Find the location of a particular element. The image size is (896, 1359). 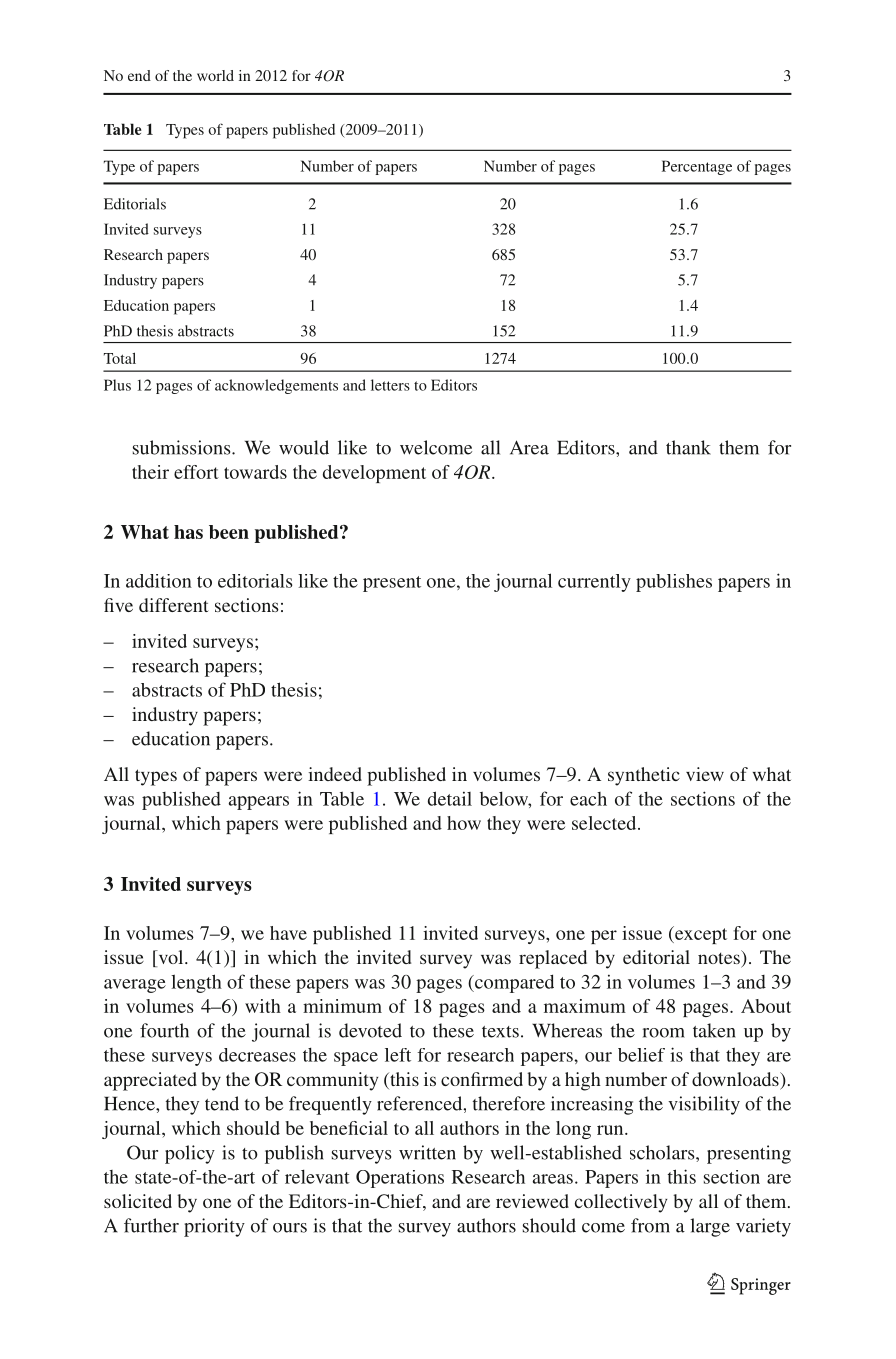

thank is located at coordinates (688, 447).
